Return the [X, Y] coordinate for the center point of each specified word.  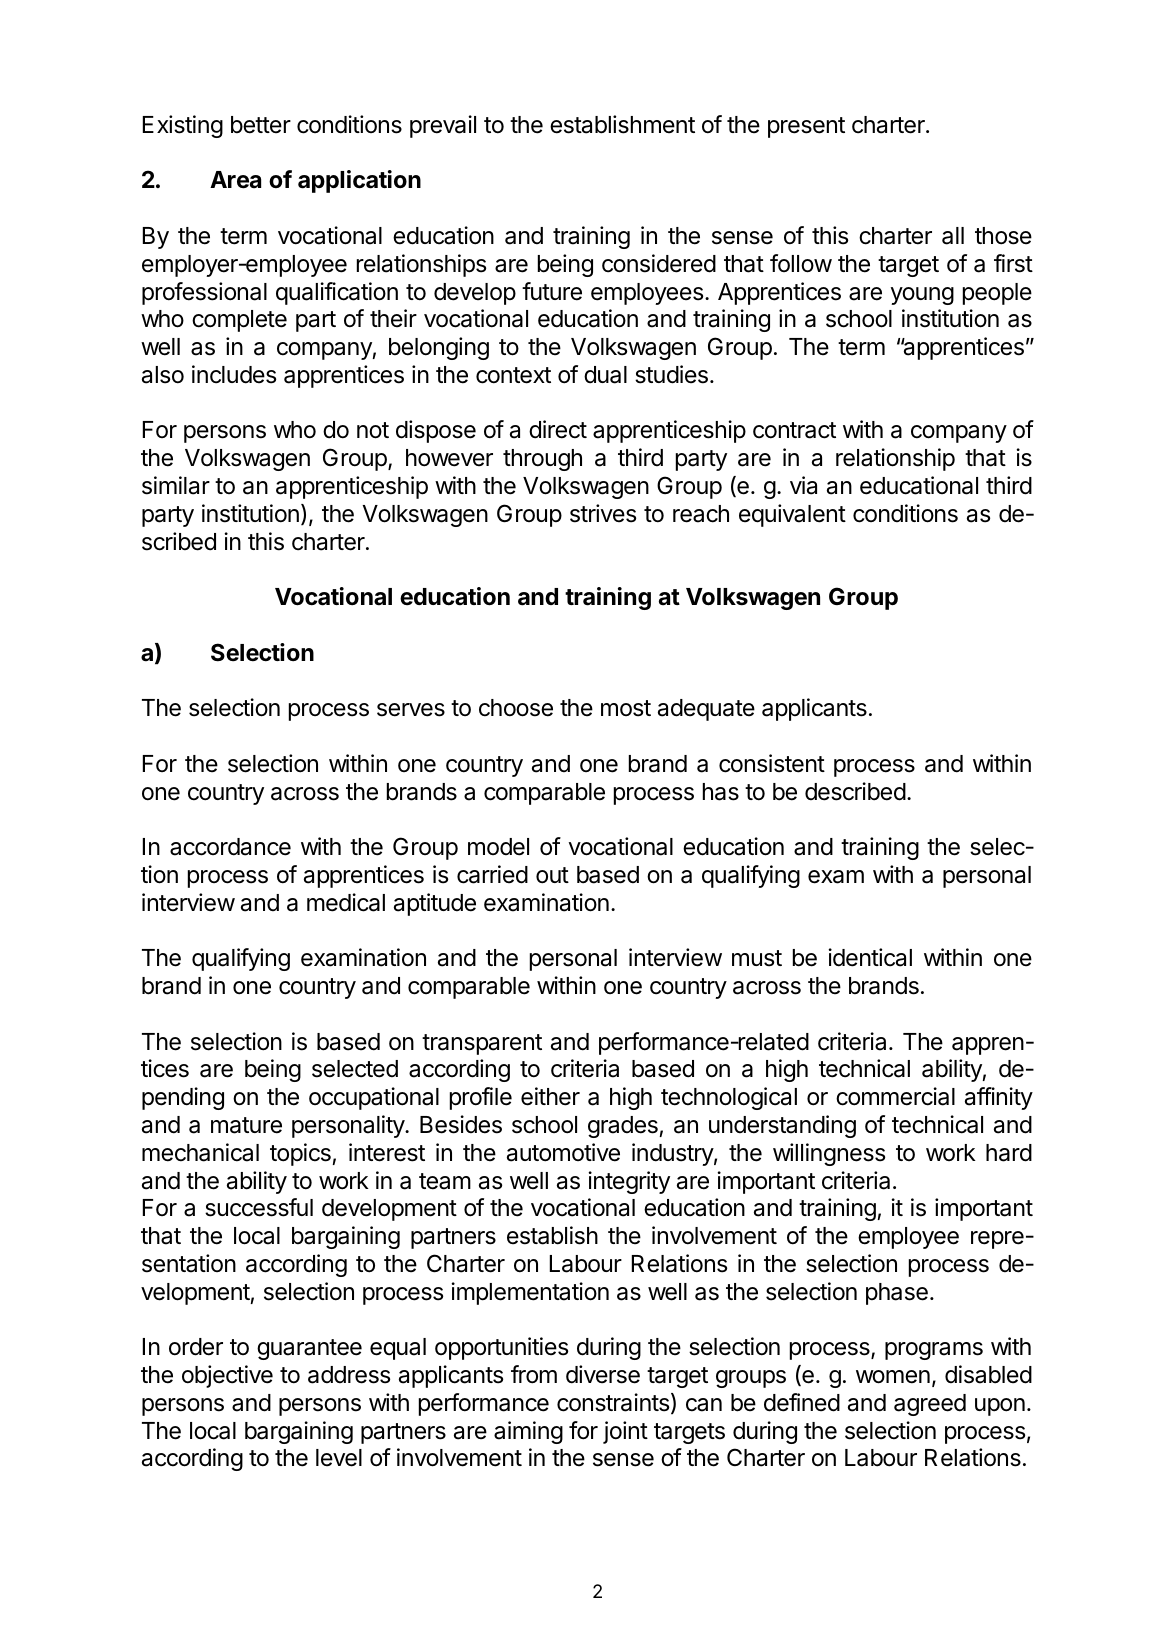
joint [625, 1432]
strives [603, 513]
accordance [230, 847]
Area [235, 180]
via [803, 485]
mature [246, 1125]
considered [659, 263]
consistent [772, 763]
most [626, 708]
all [953, 236]
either [550, 1096]
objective [227, 1376]
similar [176, 485]
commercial [895, 1096]
